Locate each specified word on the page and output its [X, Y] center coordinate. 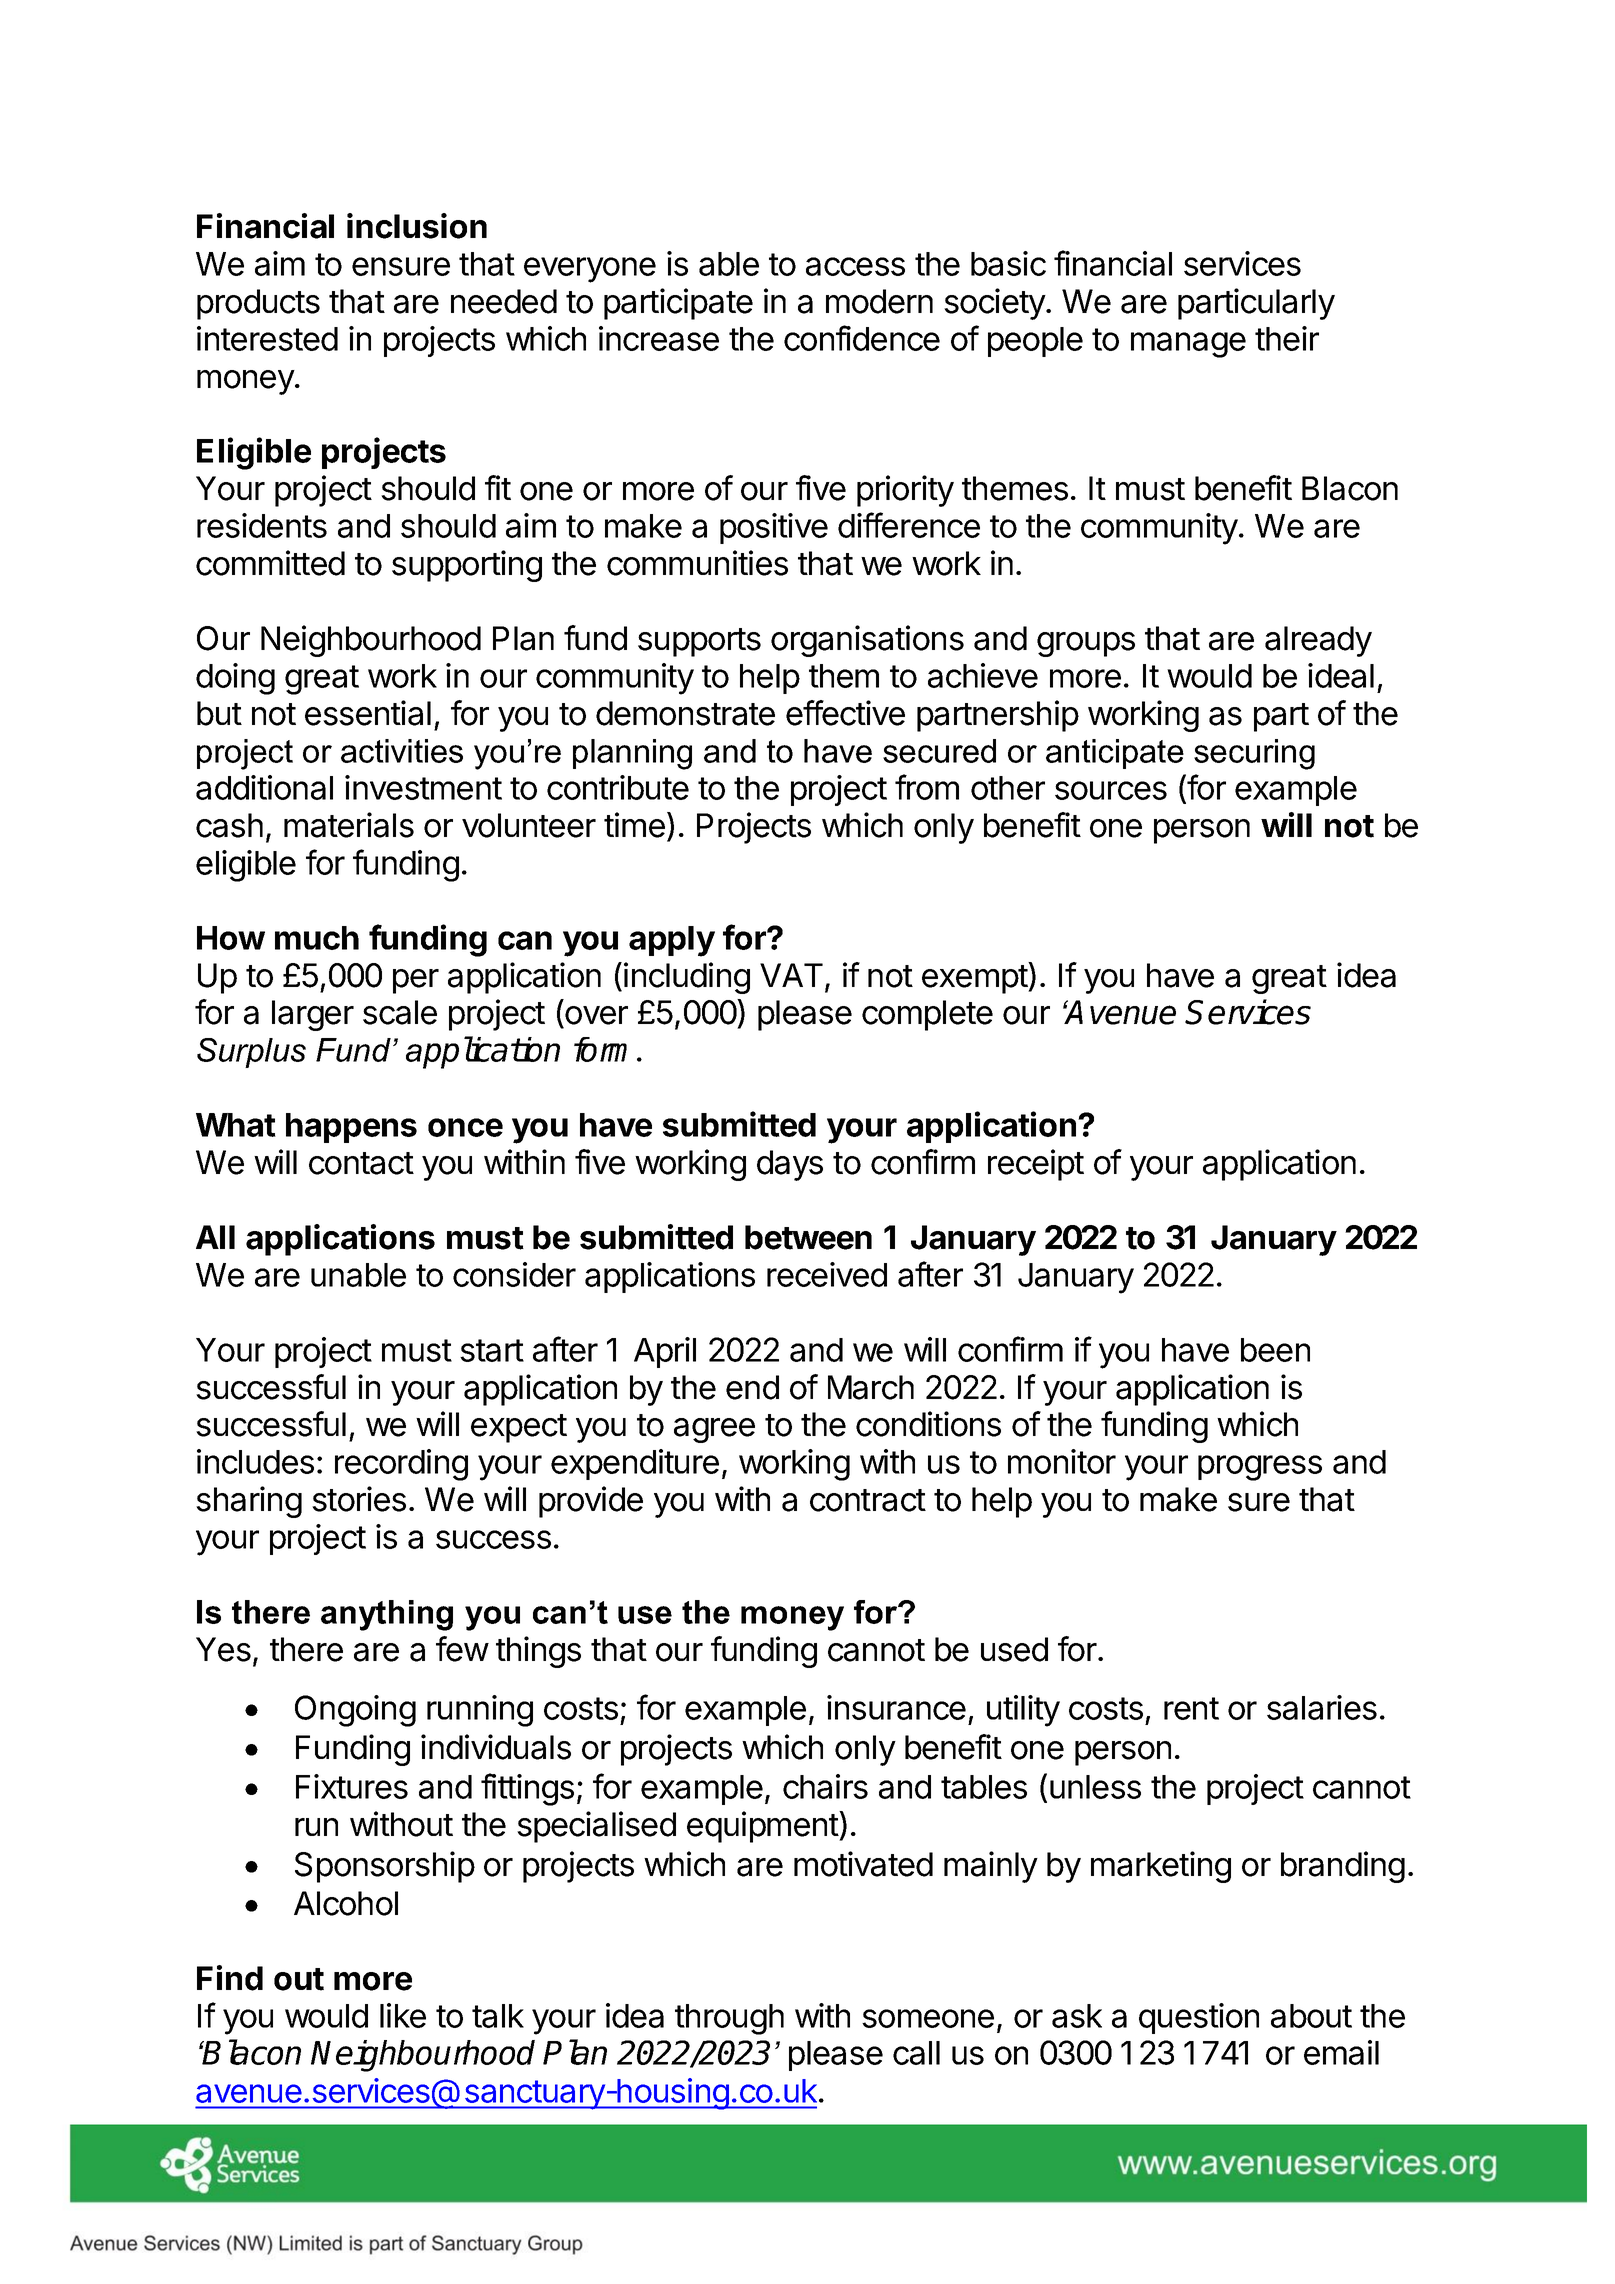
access [855, 266]
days [790, 1165]
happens [351, 1128]
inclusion [417, 226]
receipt [1036, 1165]
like [403, 2015]
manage [1188, 345]
